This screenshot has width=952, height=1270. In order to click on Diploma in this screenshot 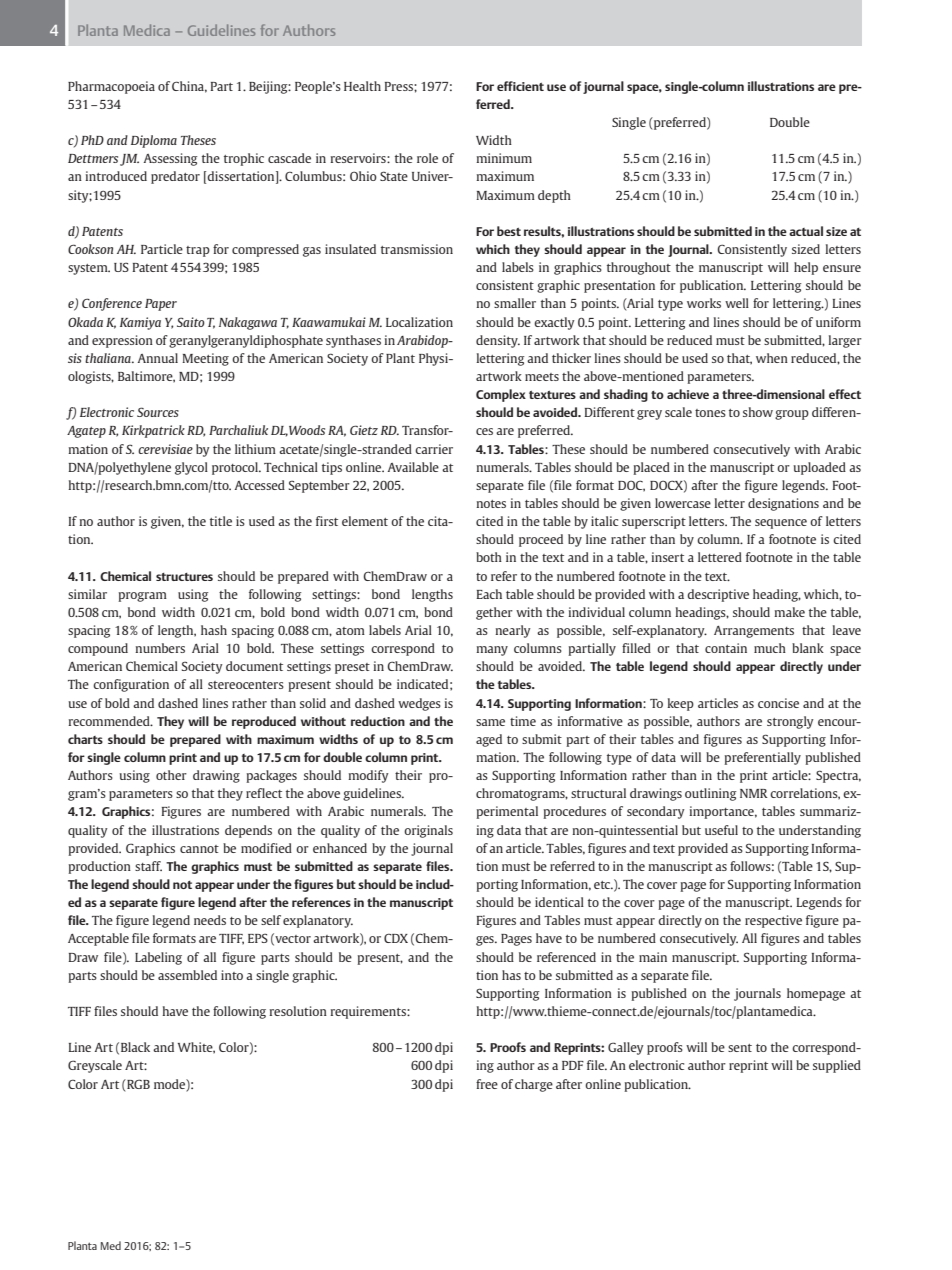, I will do `click(154, 141)`.
